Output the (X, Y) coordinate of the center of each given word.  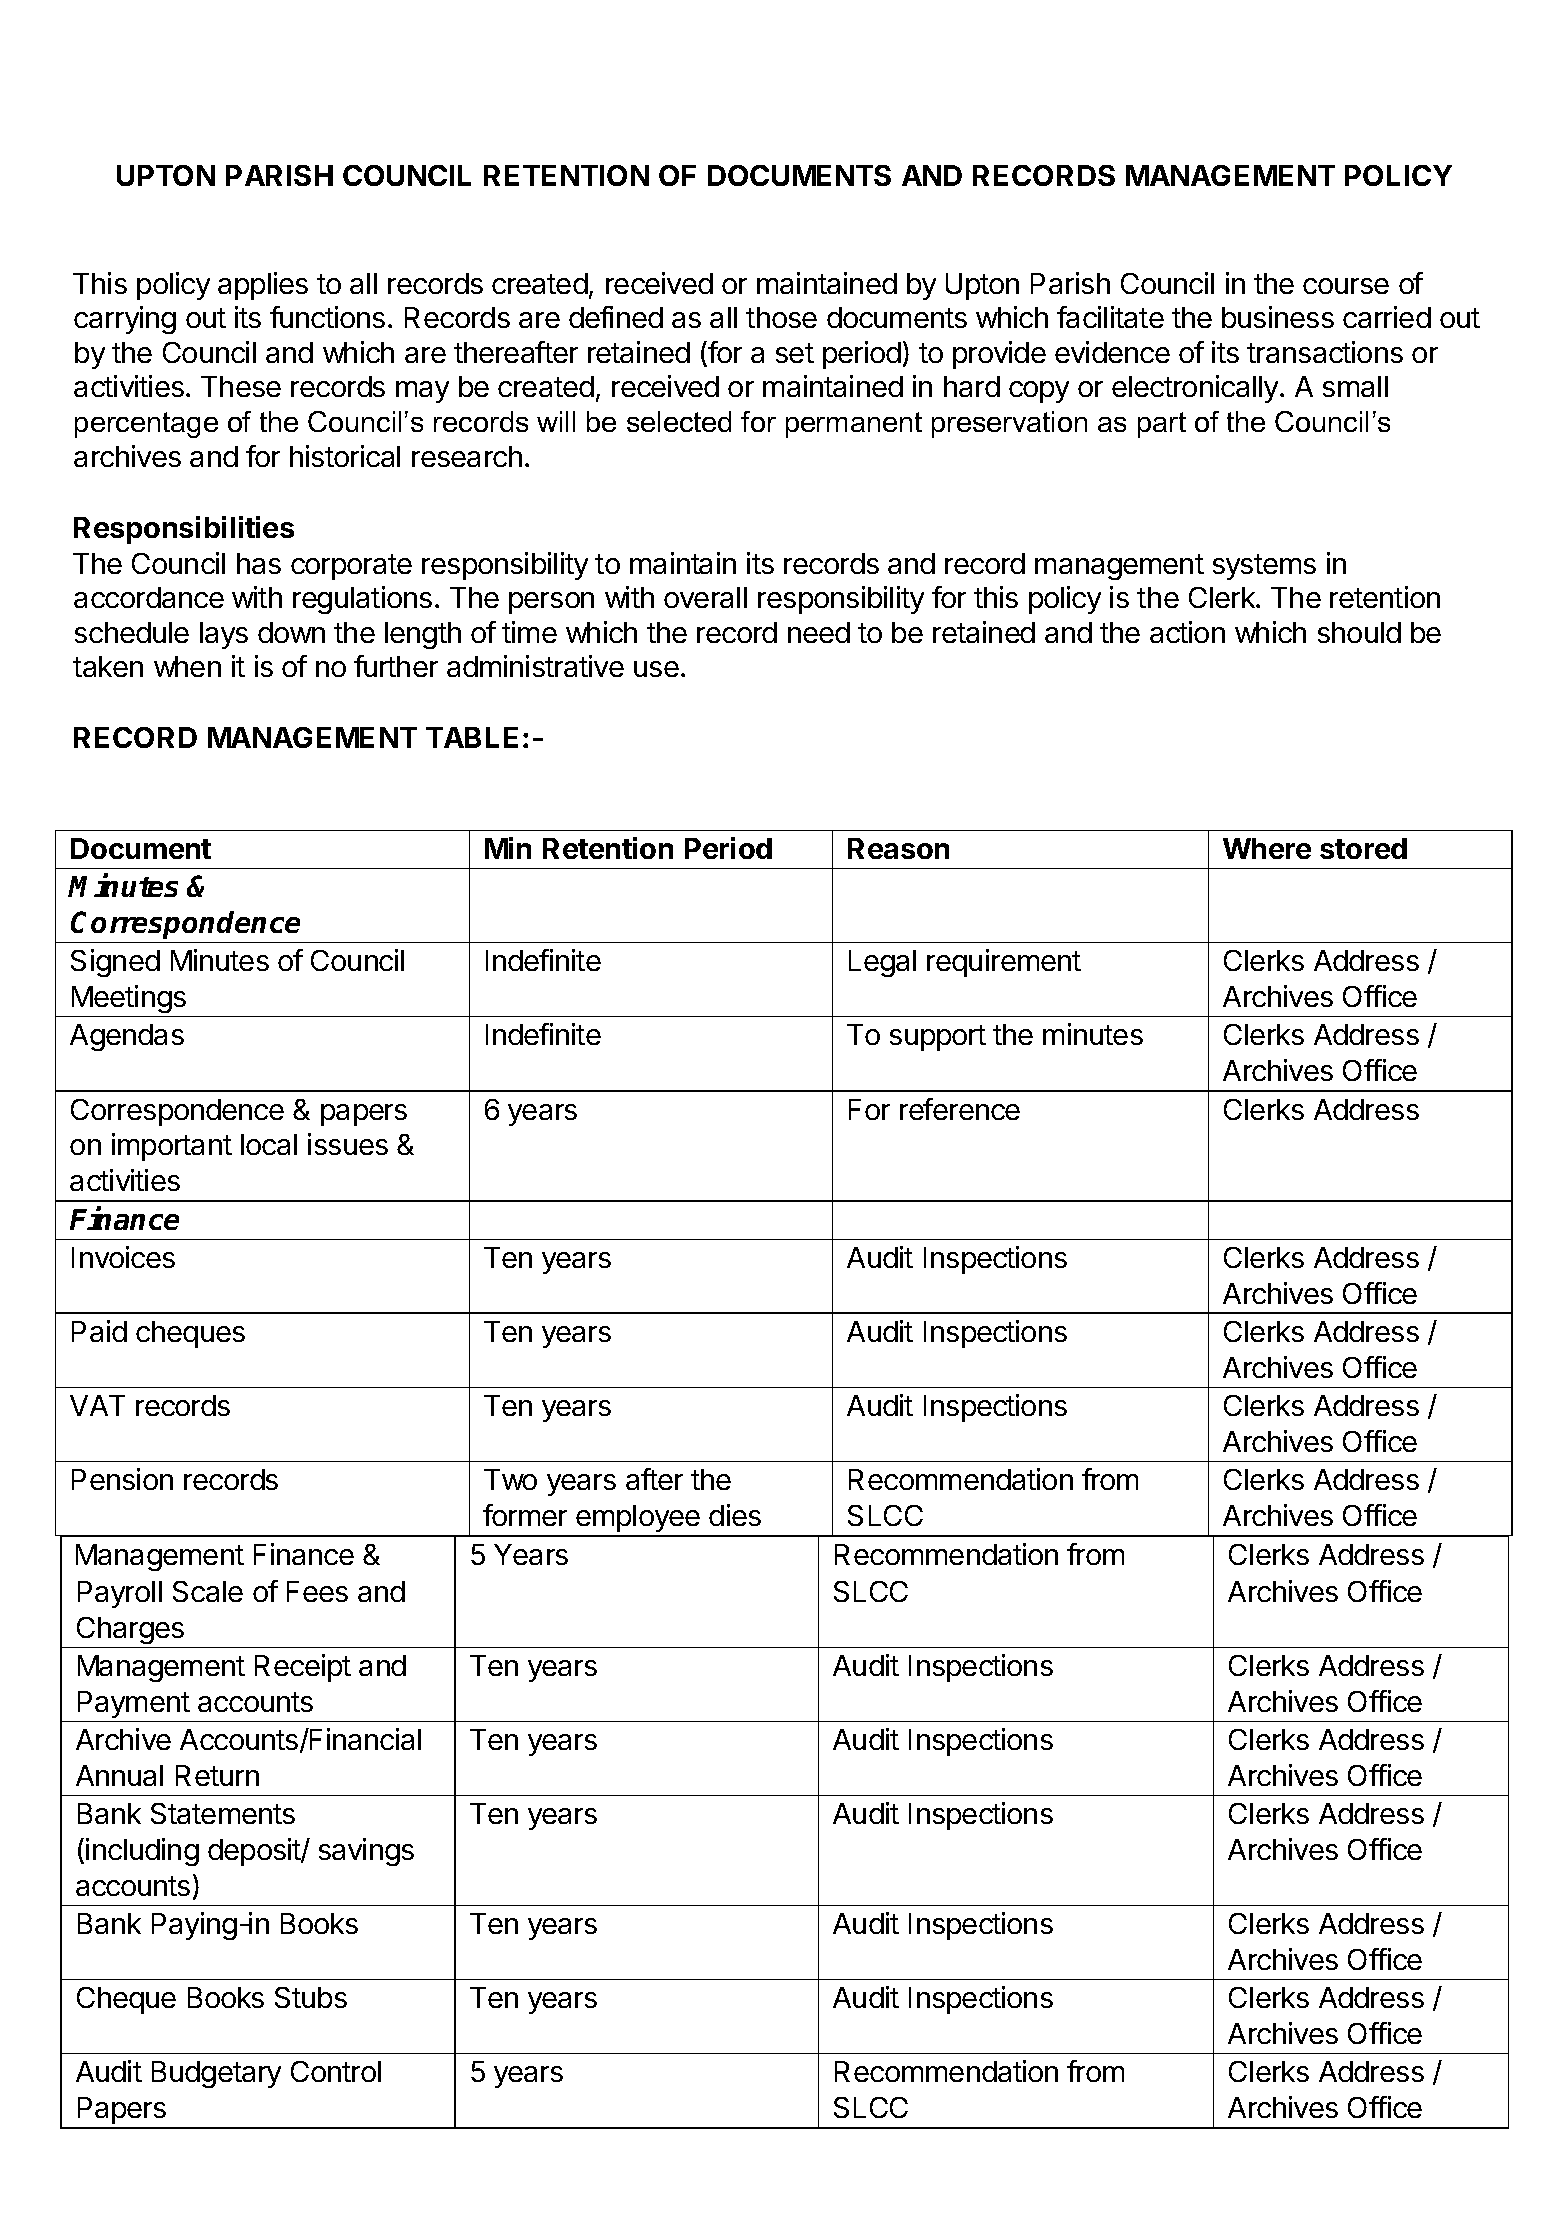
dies (735, 1515)
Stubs (311, 1997)
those (781, 317)
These (241, 386)
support (938, 1038)
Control (336, 2071)
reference (960, 1109)
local (269, 1144)
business (1278, 317)
